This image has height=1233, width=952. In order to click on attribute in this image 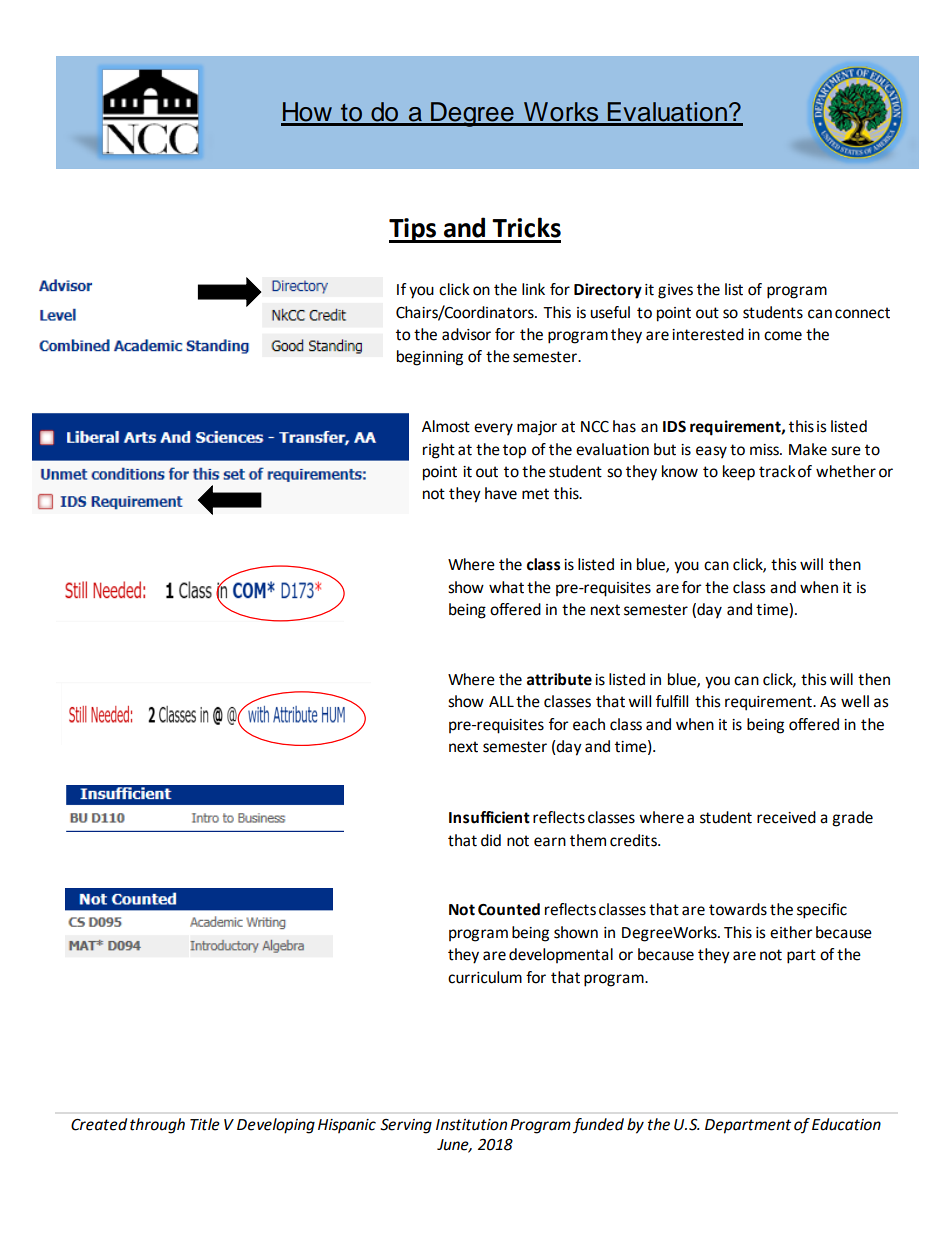, I will do `click(559, 679)`.
